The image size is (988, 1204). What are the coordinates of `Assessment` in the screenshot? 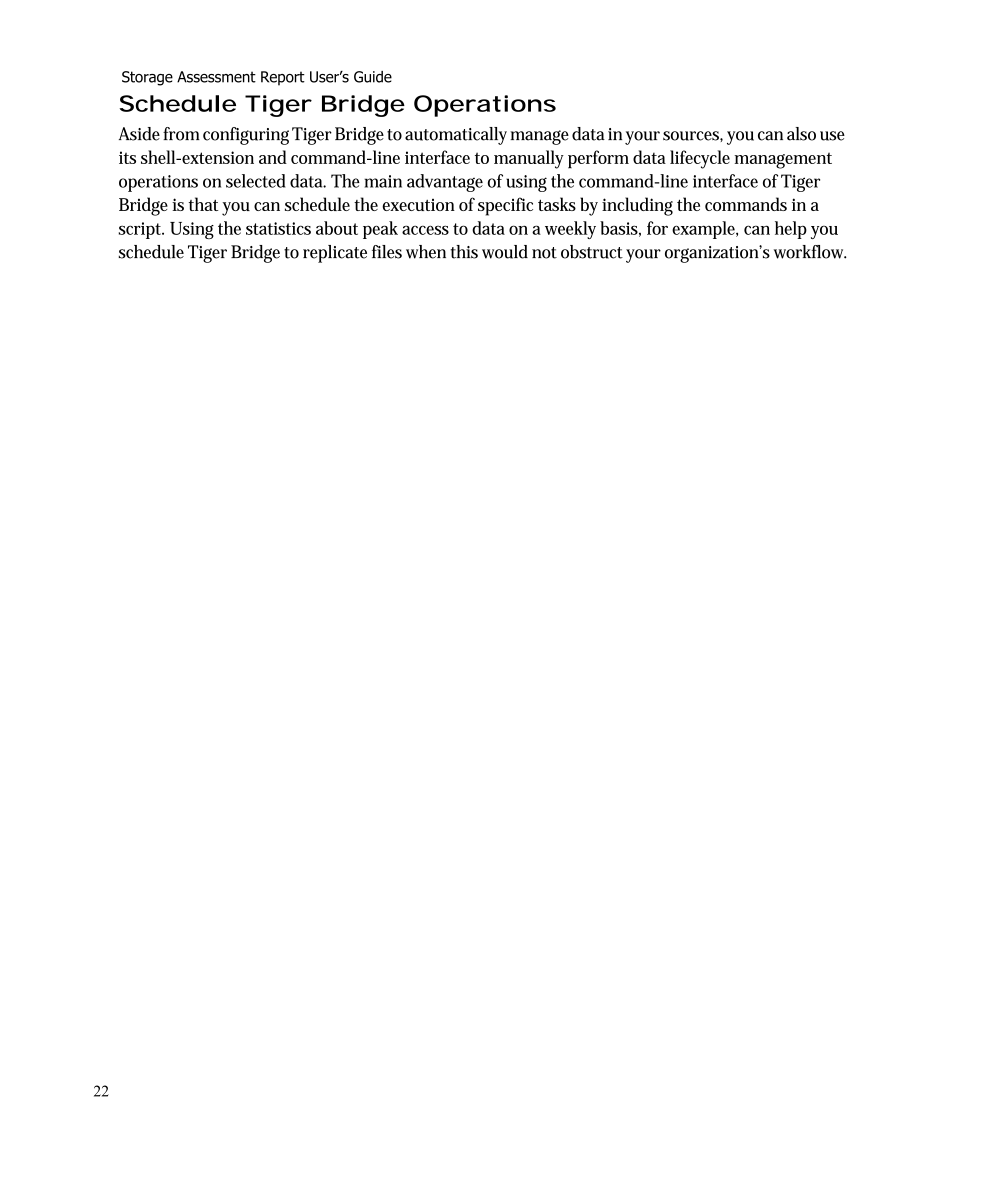 It's located at (216, 77).
